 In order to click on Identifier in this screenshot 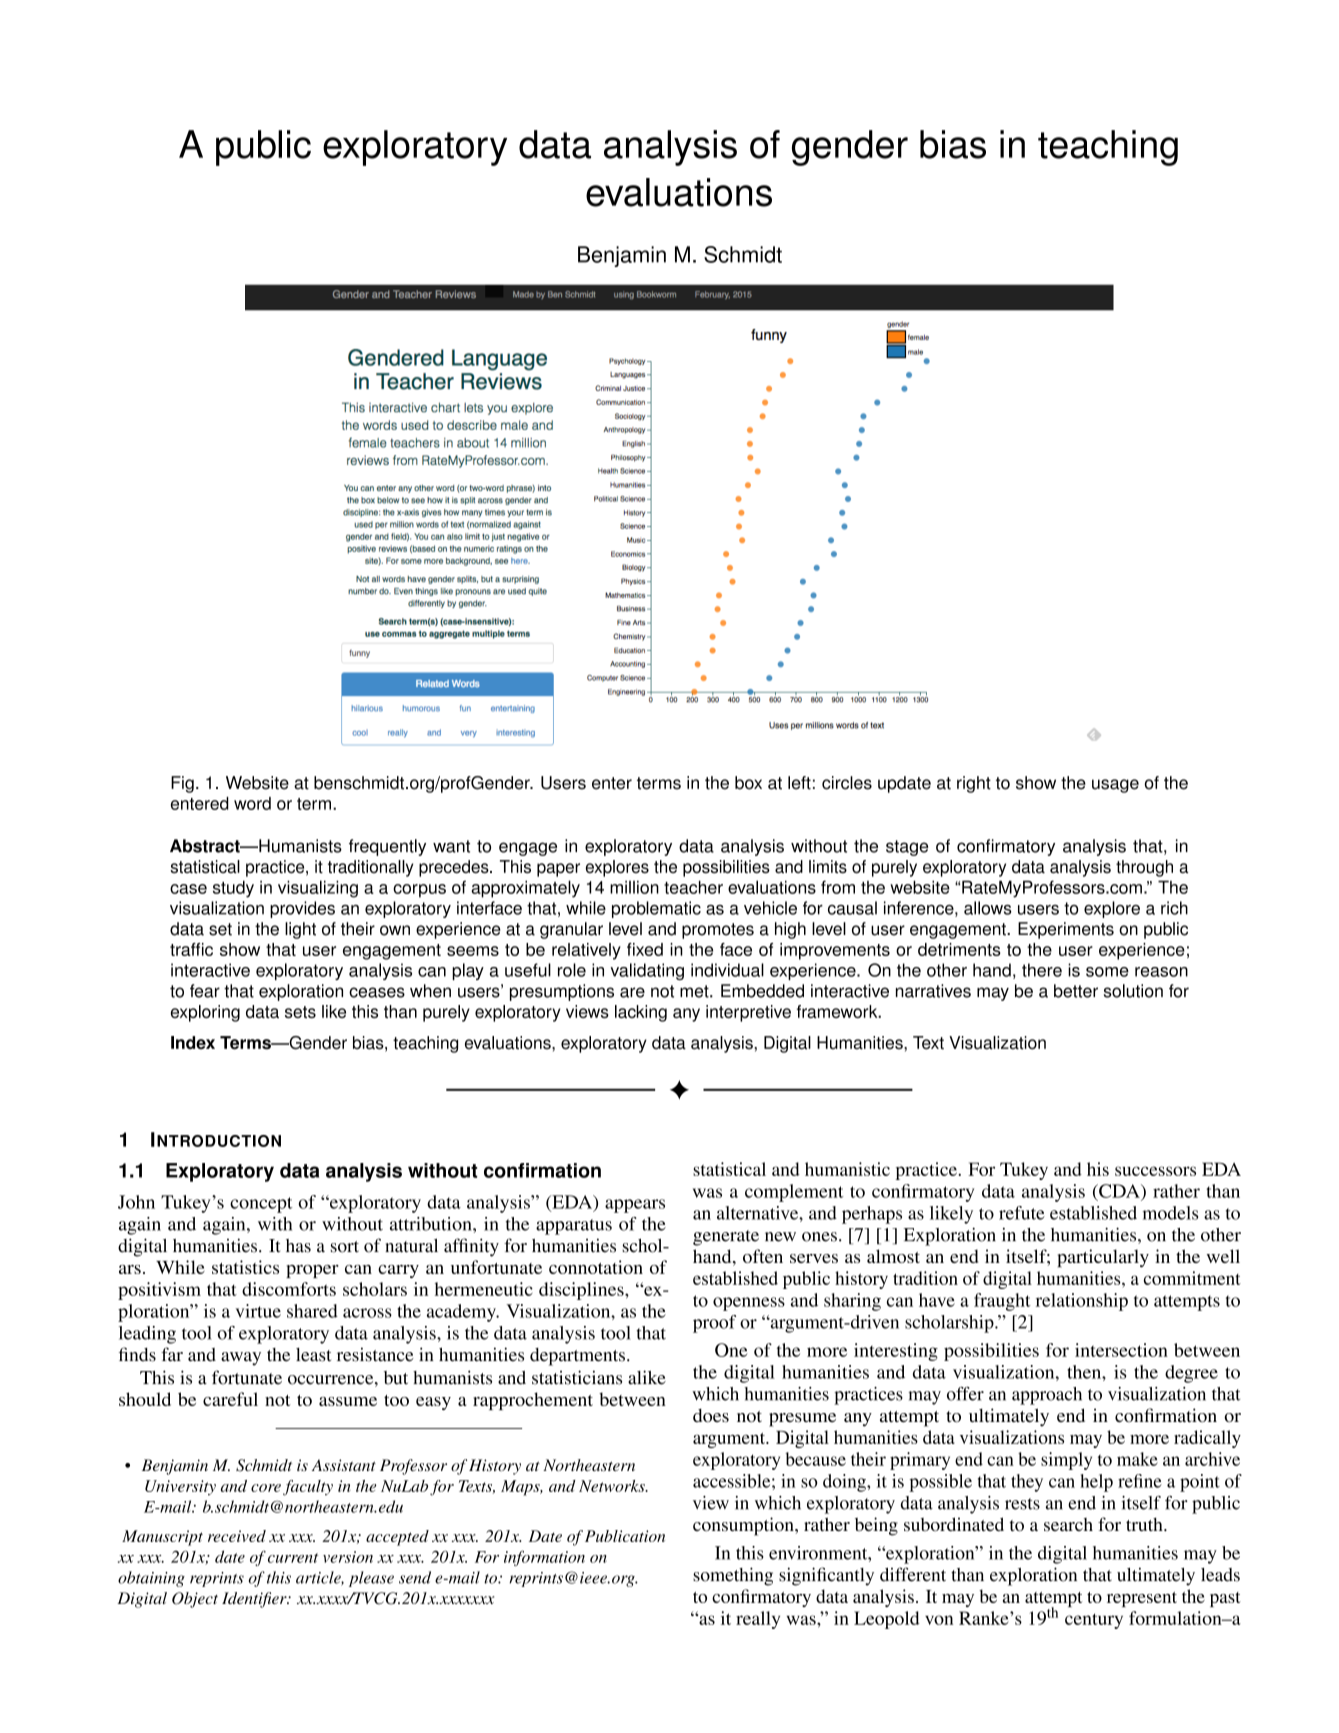, I will do `click(255, 1600)`.
